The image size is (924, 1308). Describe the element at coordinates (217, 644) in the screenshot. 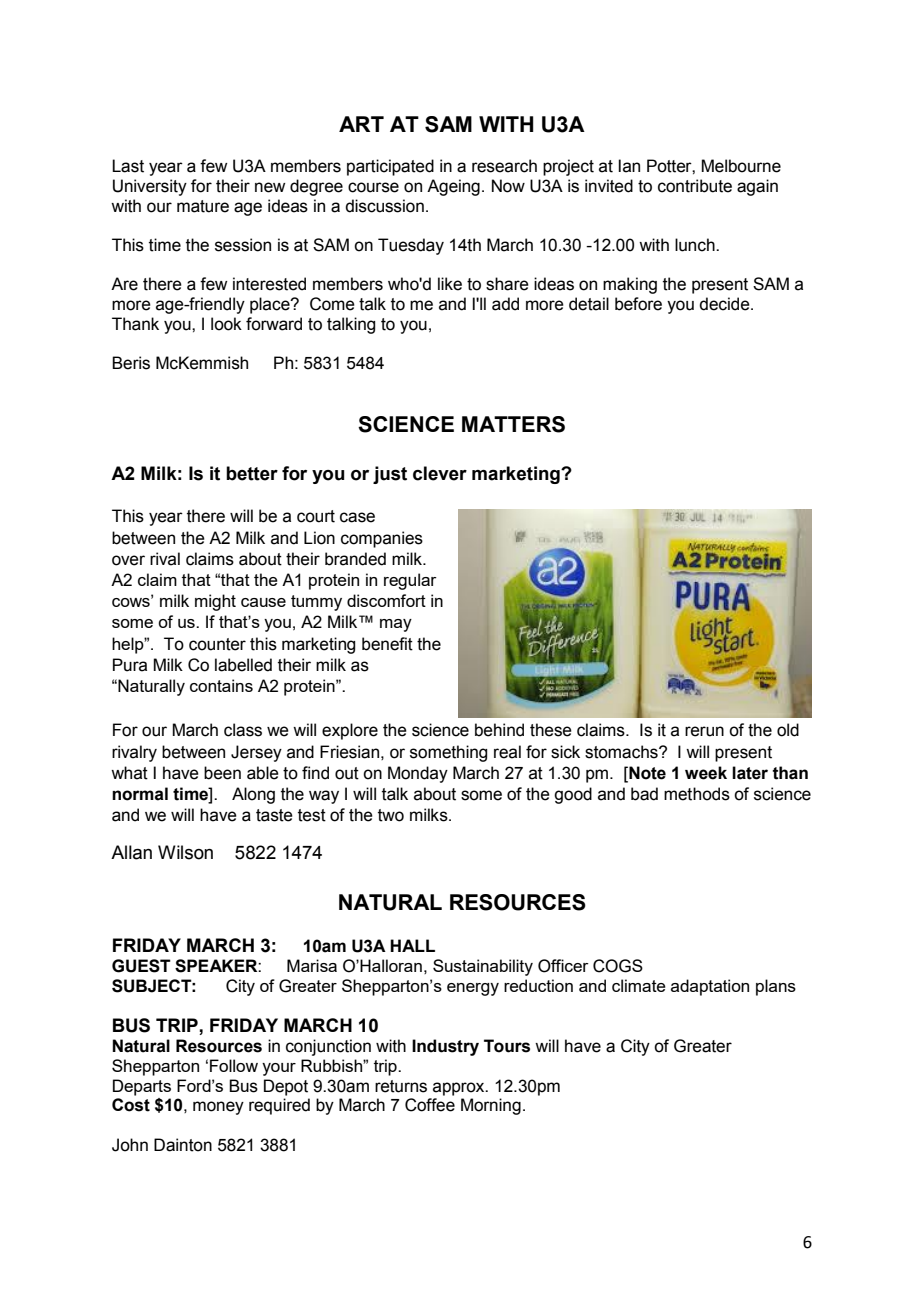

I see `counter` at that location.
